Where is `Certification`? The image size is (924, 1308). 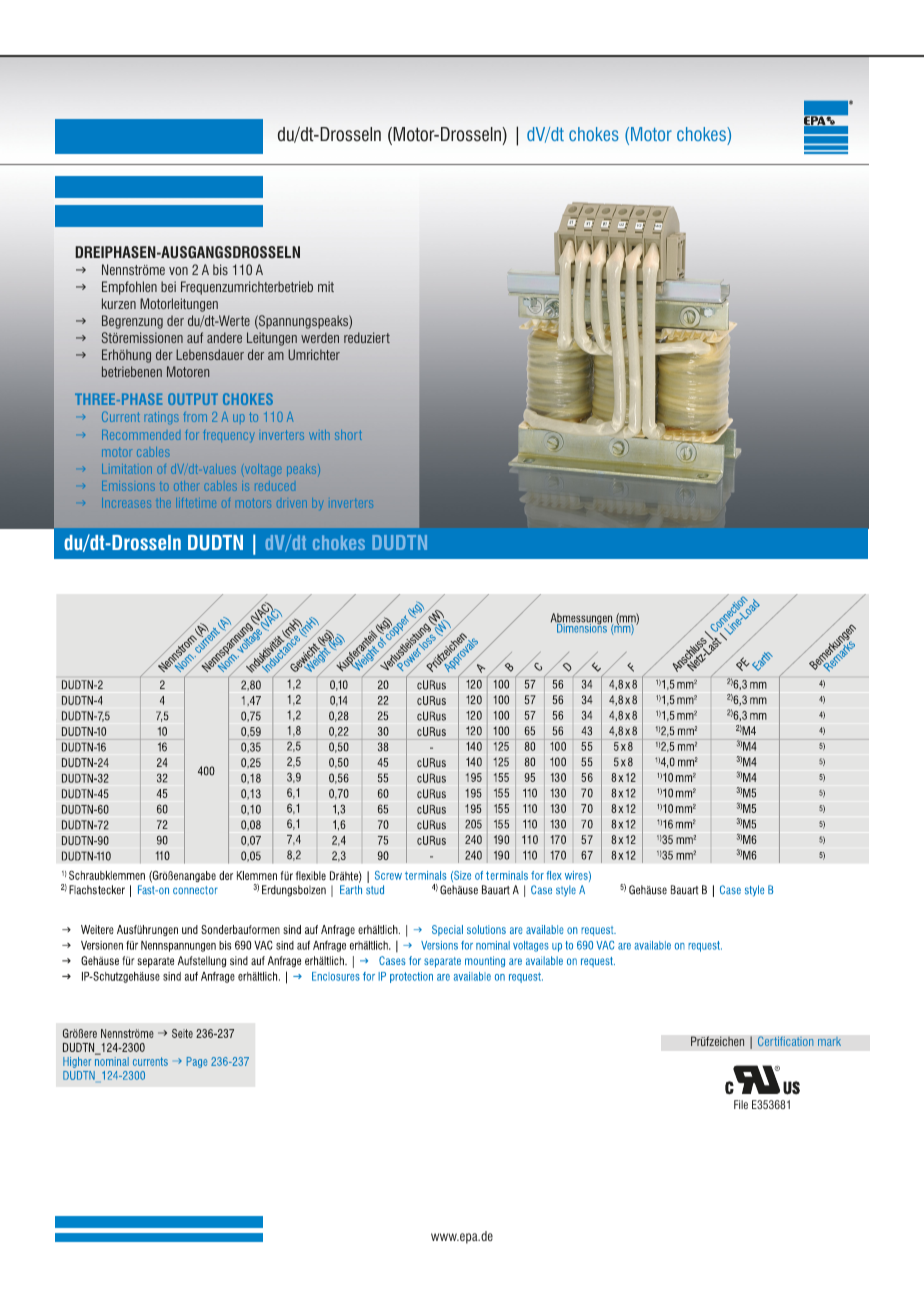
Certification is located at coordinates (786, 1041).
